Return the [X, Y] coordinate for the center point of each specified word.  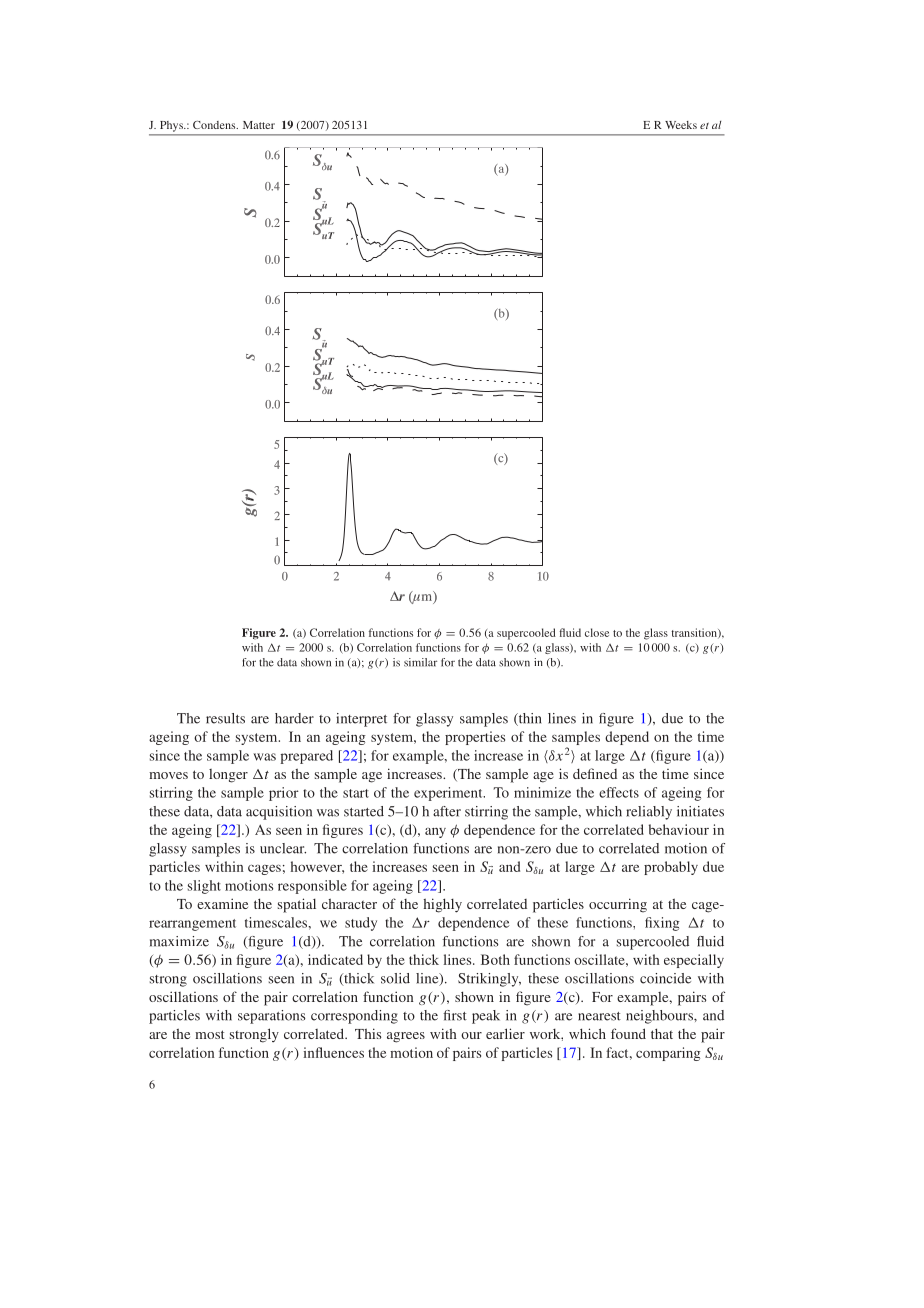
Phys [172, 126]
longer [228, 776]
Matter [259, 125]
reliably [649, 813]
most [210, 1034]
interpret [361, 720]
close [597, 632]
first [455, 1015]
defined [595, 773]
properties [475, 738]
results [225, 718]
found [628, 1033]
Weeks [681, 125]
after [447, 811]
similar [420, 662]
